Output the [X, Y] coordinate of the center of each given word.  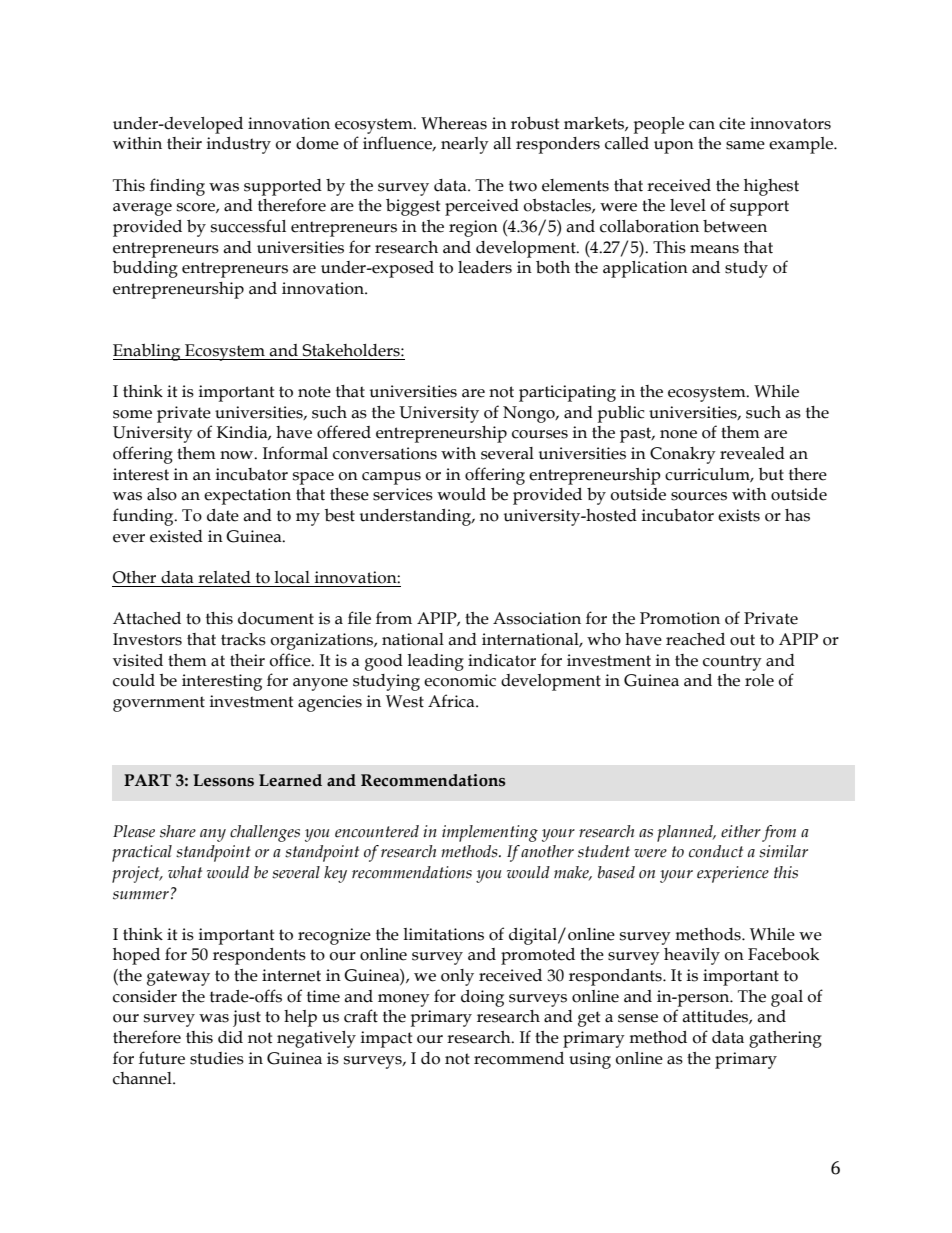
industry [239, 145]
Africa [452, 701]
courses [540, 434]
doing [482, 998]
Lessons [223, 780]
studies [217, 1058]
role [759, 680]
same [745, 145]
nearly [465, 145]
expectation [247, 496]
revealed [752, 453]
